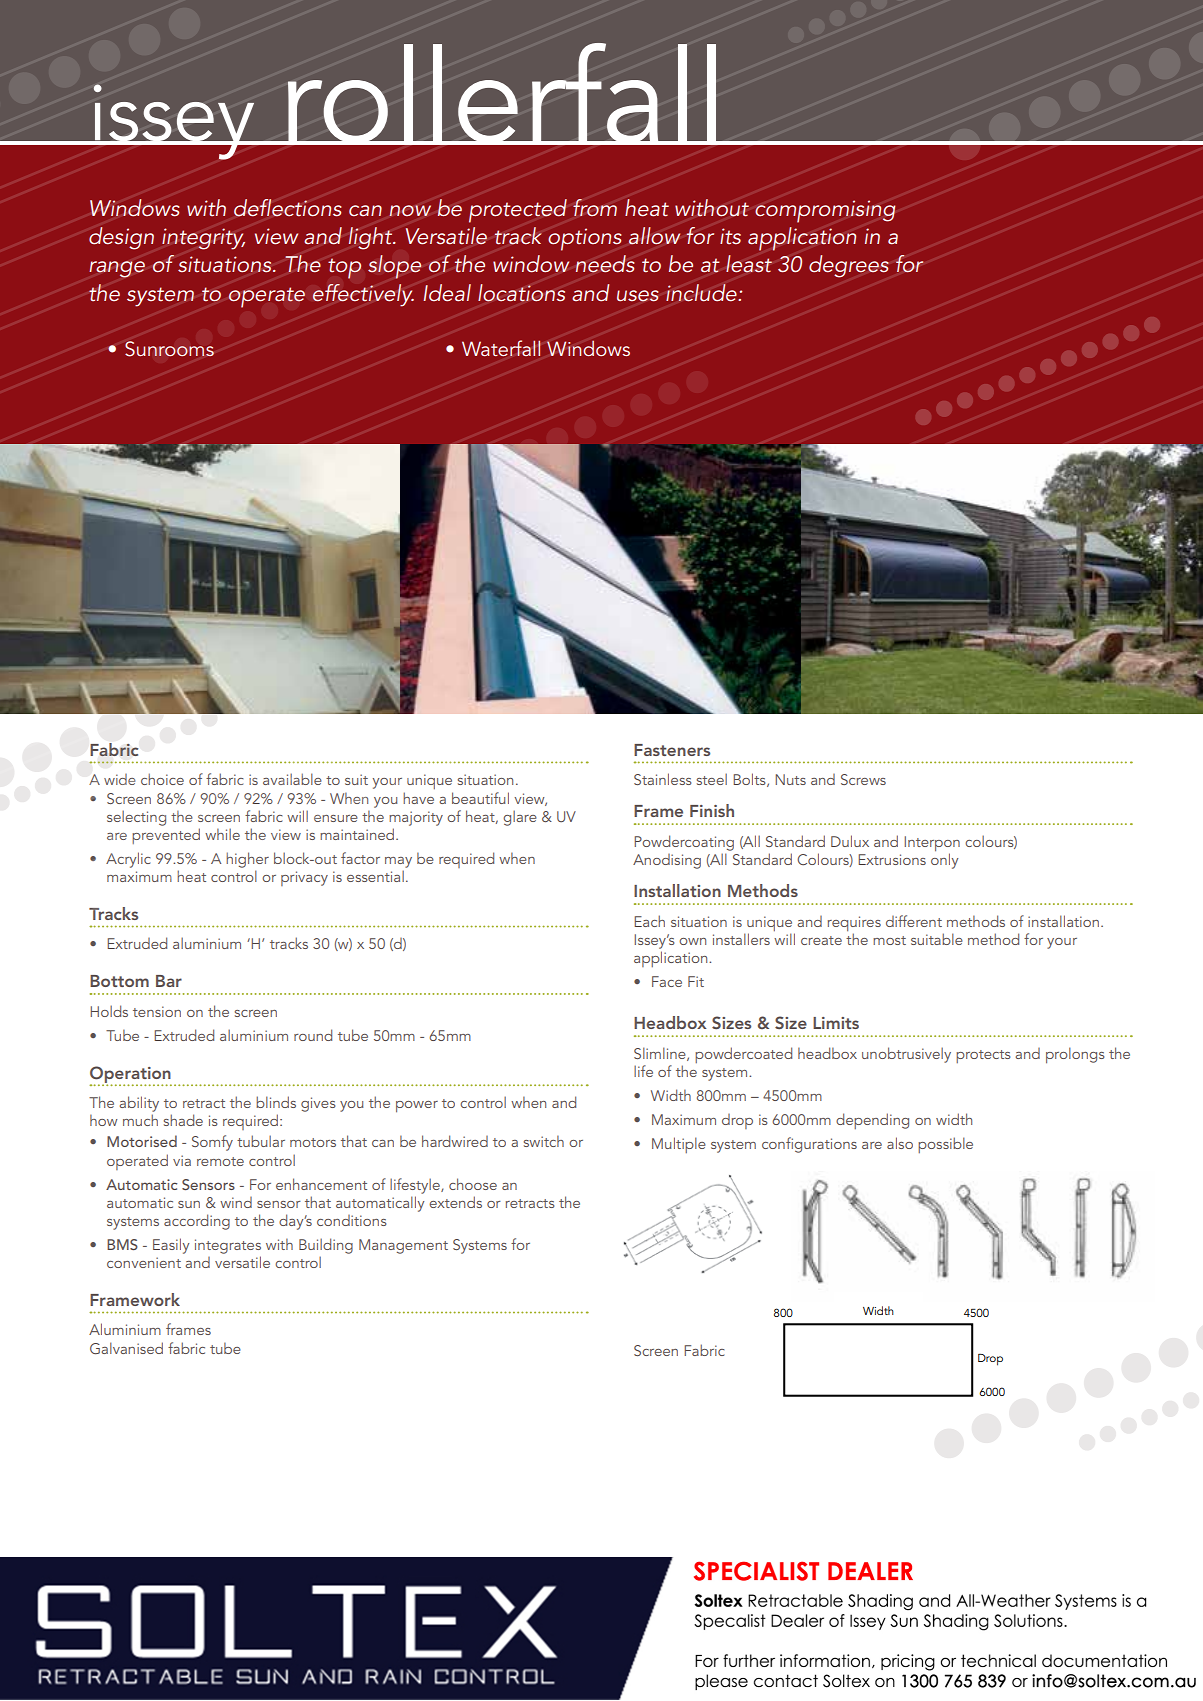 Image resolution: width=1203 pixels, height=1701 pixels. Describe the element at coordinates (945, 1145) in the page. I see `possible` at that location.
